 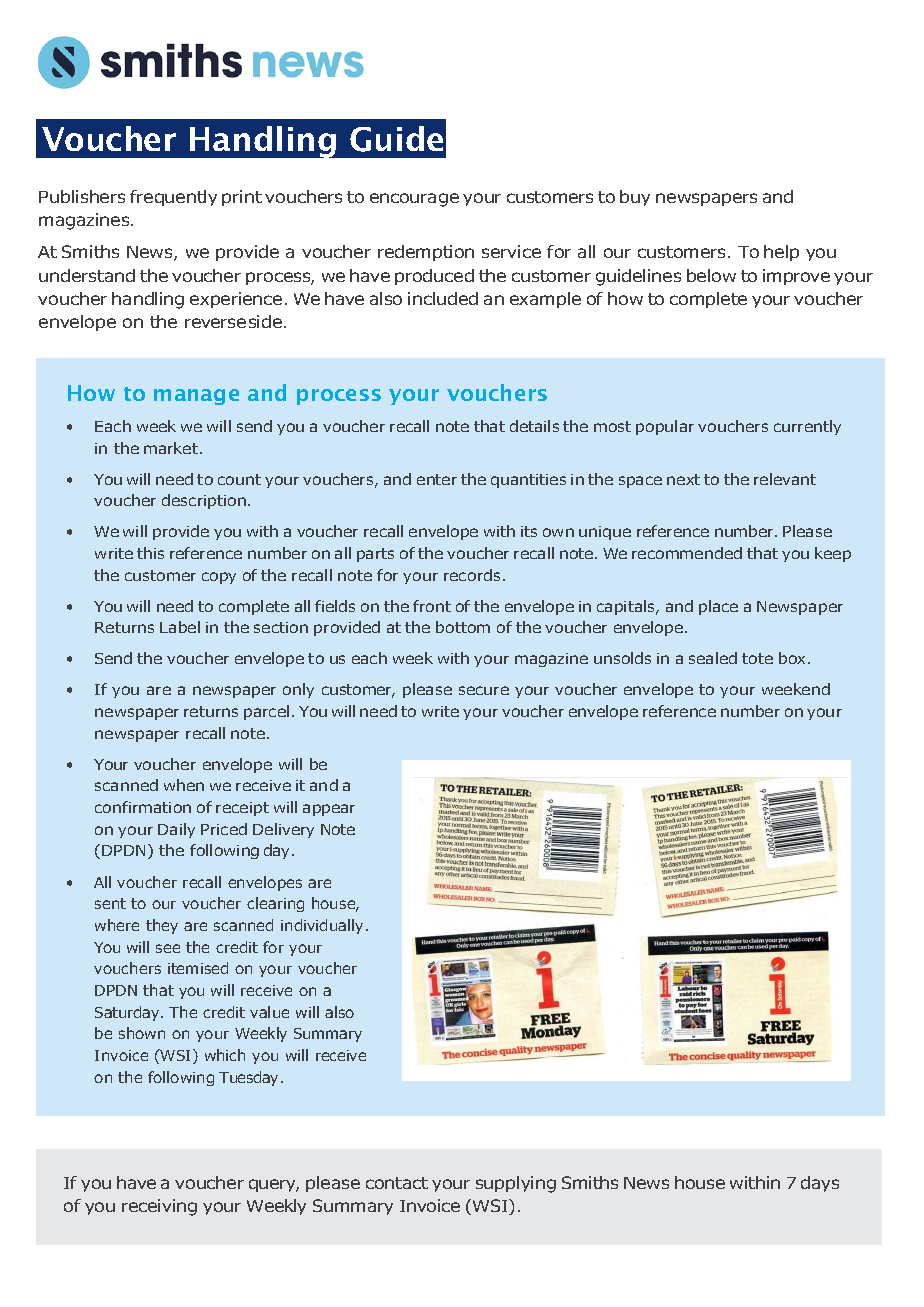 What do you see at coordinates (426, 253) in the screenshot?
I see `redemption` at bounding box center [426, 253].
